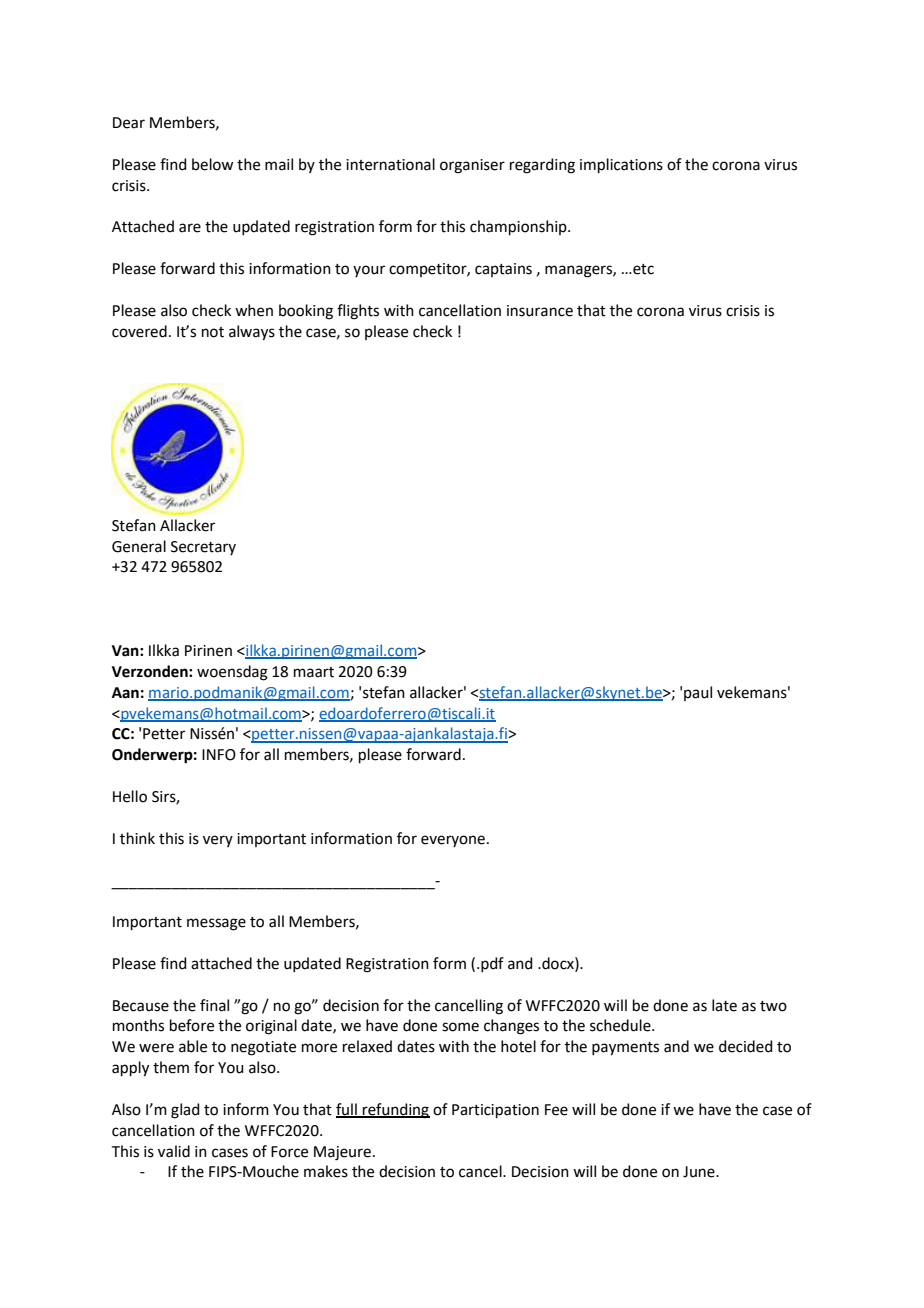 The height and width of the page is (1308, 924). Describe the element at coordinates (213, 332) in the page. I see `not` at that location.
